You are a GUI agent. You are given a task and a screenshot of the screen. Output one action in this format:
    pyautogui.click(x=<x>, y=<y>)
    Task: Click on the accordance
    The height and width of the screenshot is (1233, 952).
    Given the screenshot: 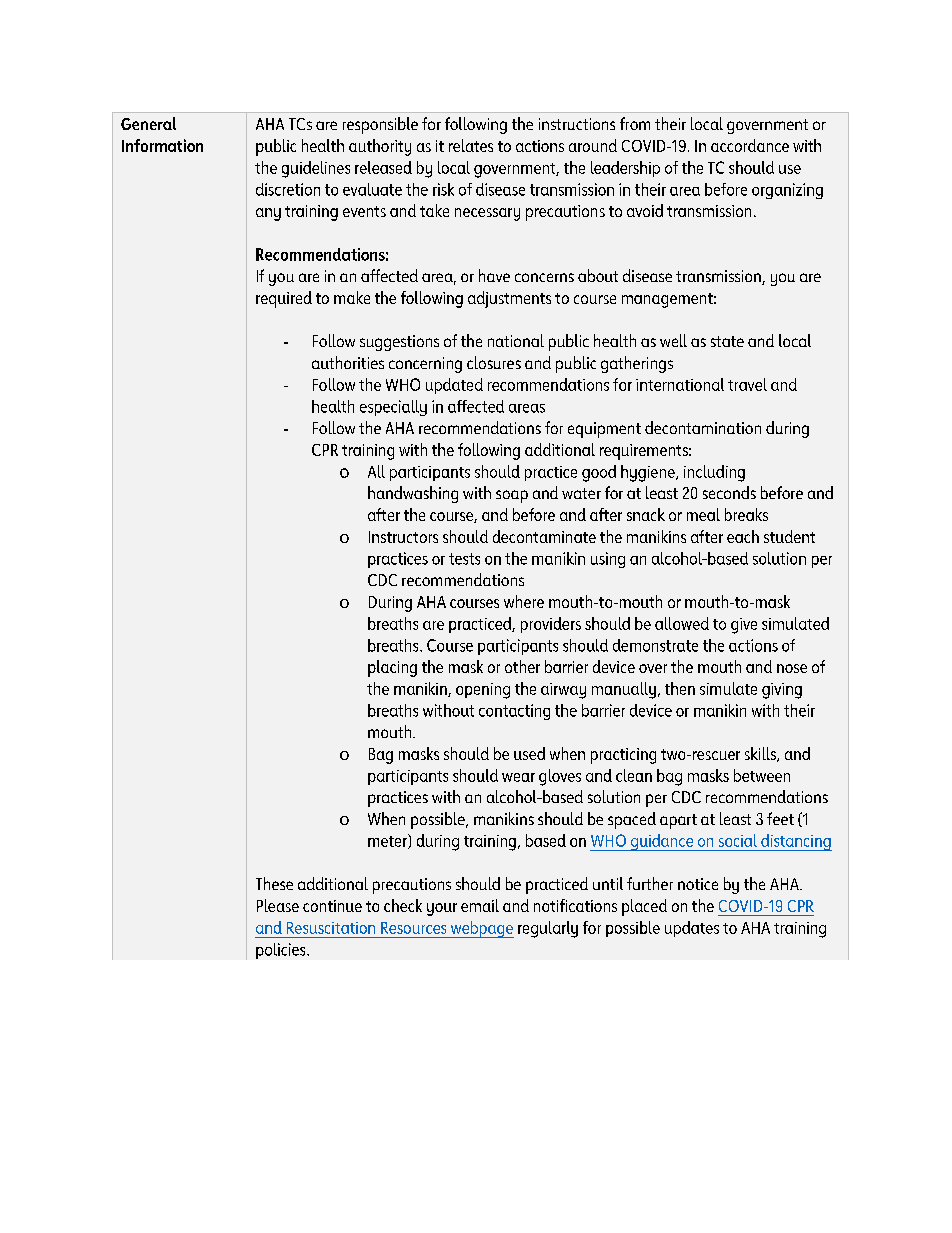 What is the action you would take?
    pyautogui.click(x=750, y=145)
